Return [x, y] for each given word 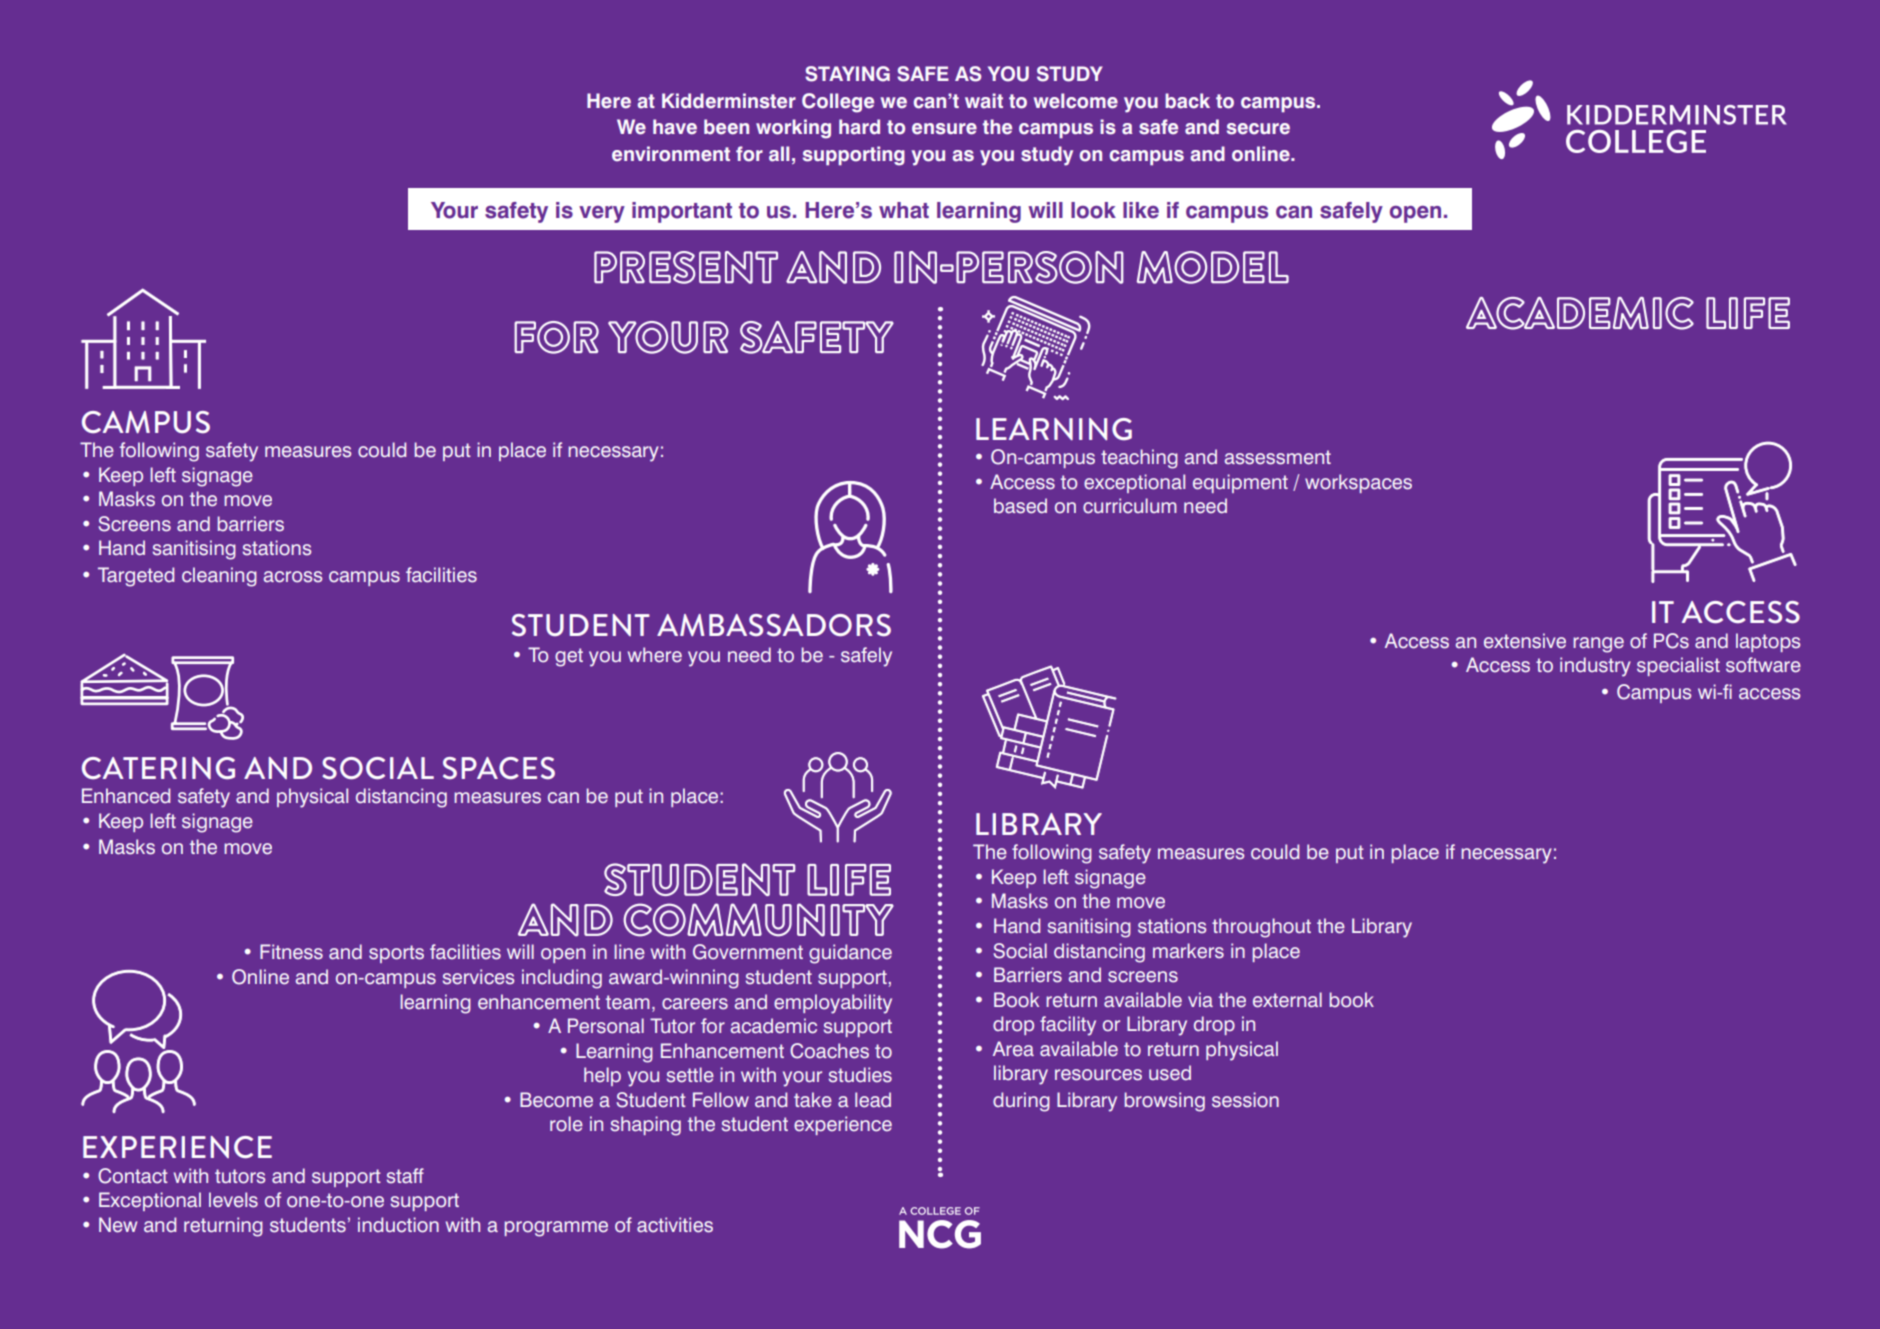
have [675, 127]
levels [233, 1200]
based [1020, 506]
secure [1258, 129]
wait [984, 101]
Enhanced [126, 796]
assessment [1278, 457]
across [293, 577]
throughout [1261, 928]
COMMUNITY [758, 920]
